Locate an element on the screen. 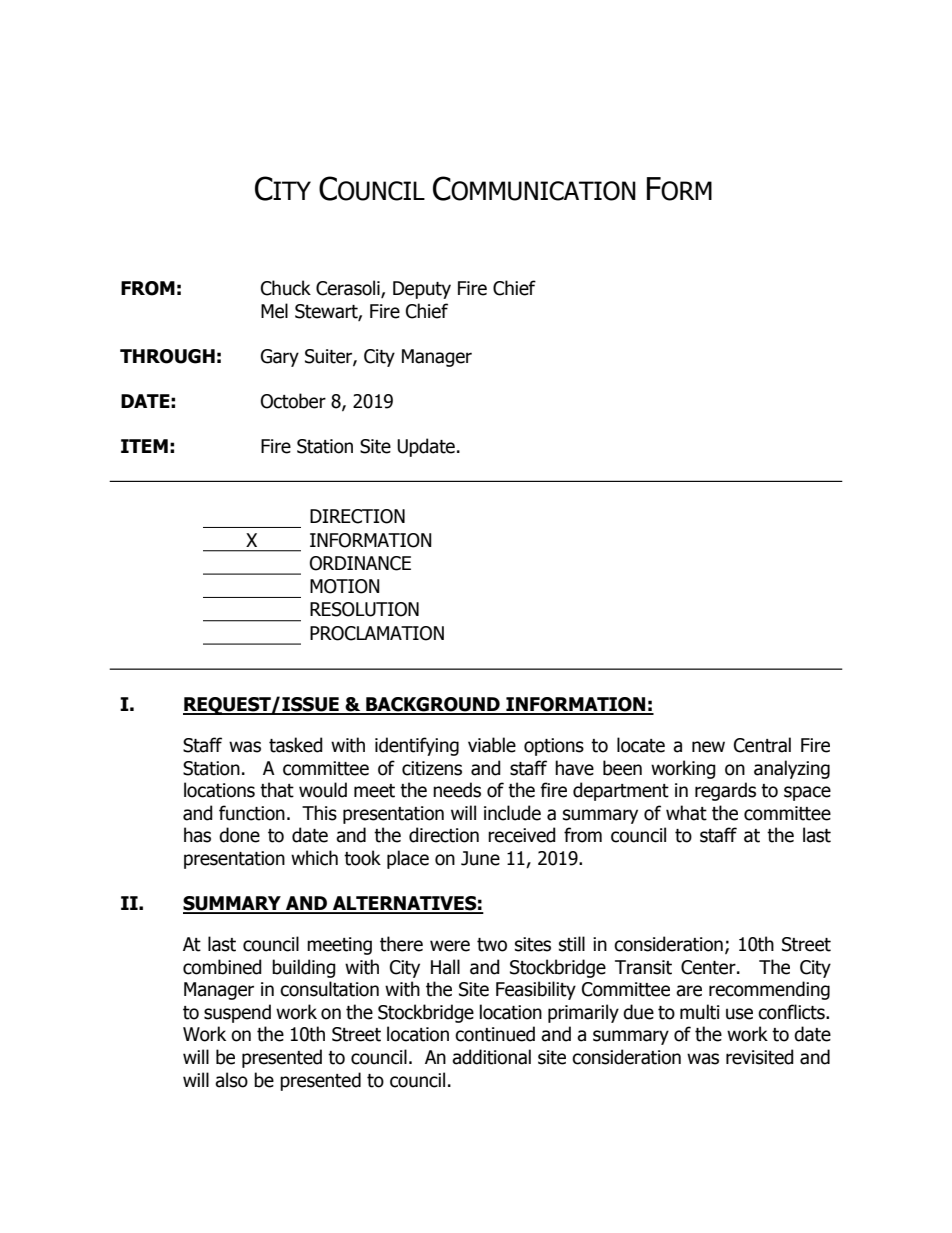  June is located at coordinates (480, 858).
